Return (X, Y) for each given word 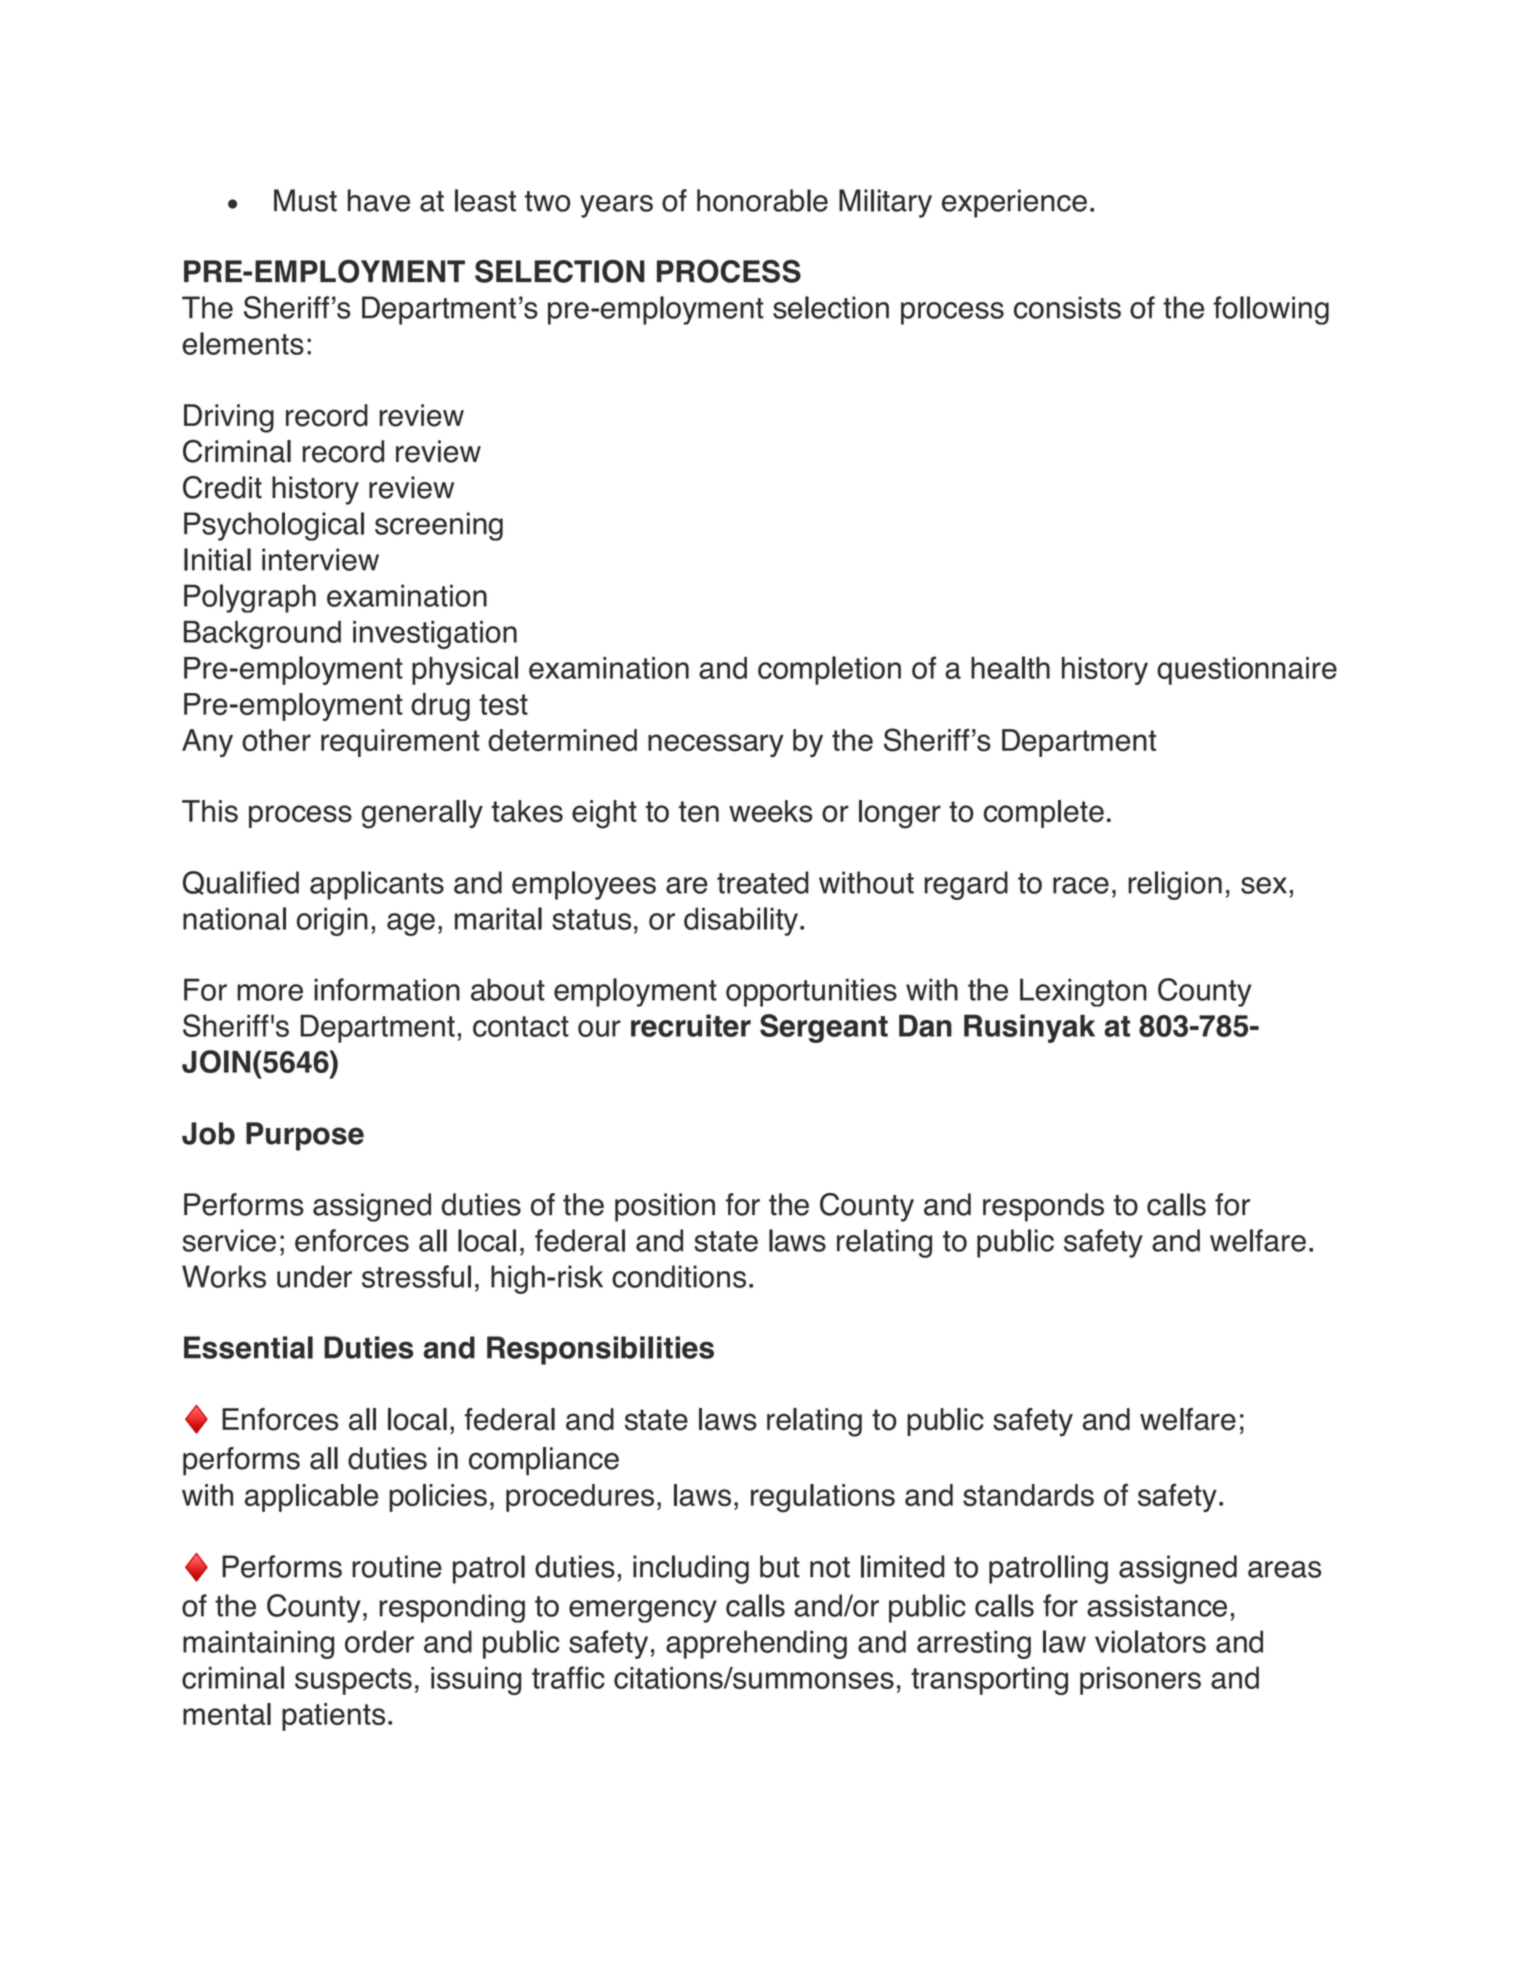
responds (1043, 1207)
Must (305, 200)
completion (829, 670)
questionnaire (1247, 671)
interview (320, 559)
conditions (679, 1276)
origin (332, 921)
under (314, 1276)
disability (741, 921)
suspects (353, 1681)
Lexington (1083, 992)
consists (1067, 307)
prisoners (1140, 1681)
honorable (762, 200)
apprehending (756, 1644)
